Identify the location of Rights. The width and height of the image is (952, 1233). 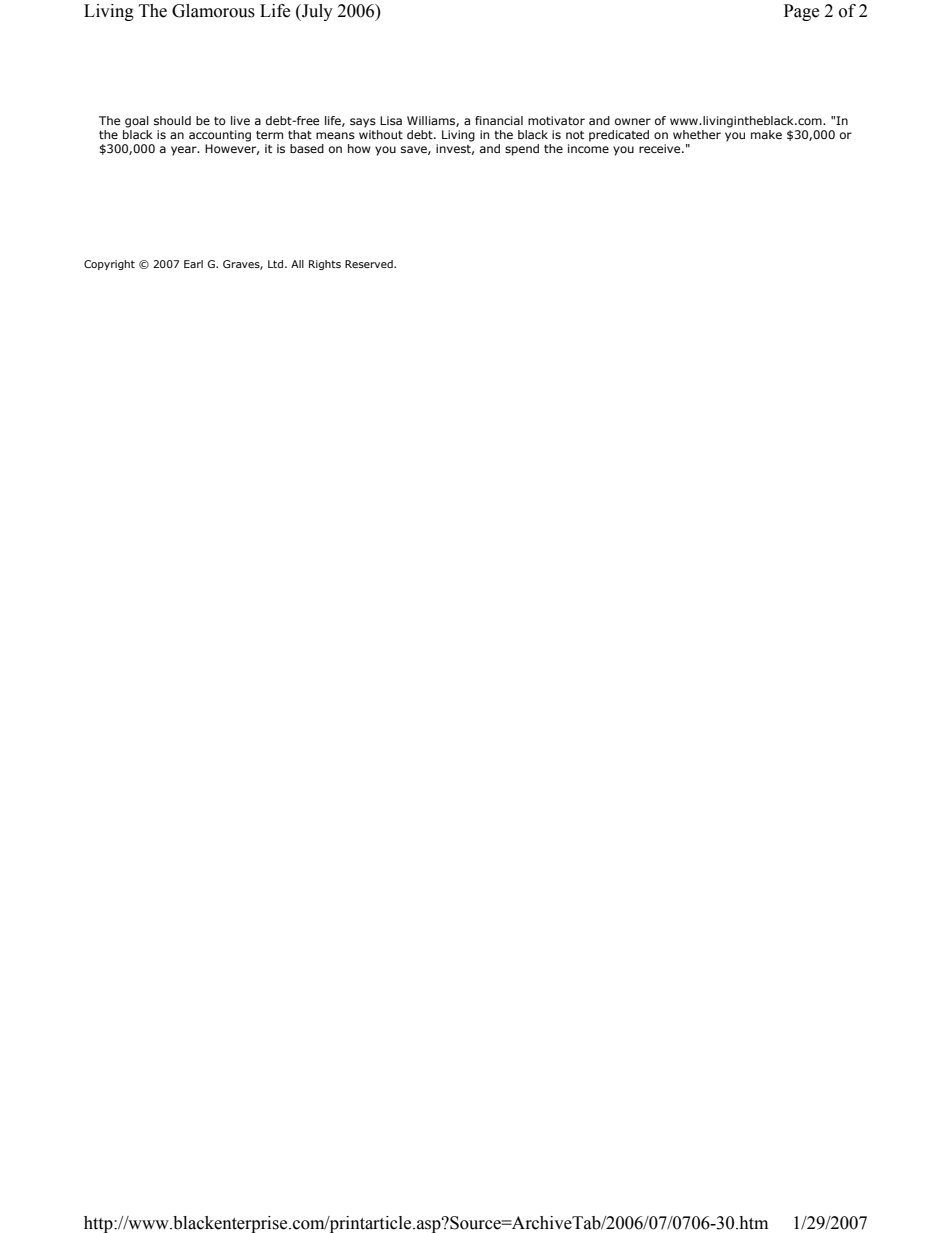
(325, 265).
